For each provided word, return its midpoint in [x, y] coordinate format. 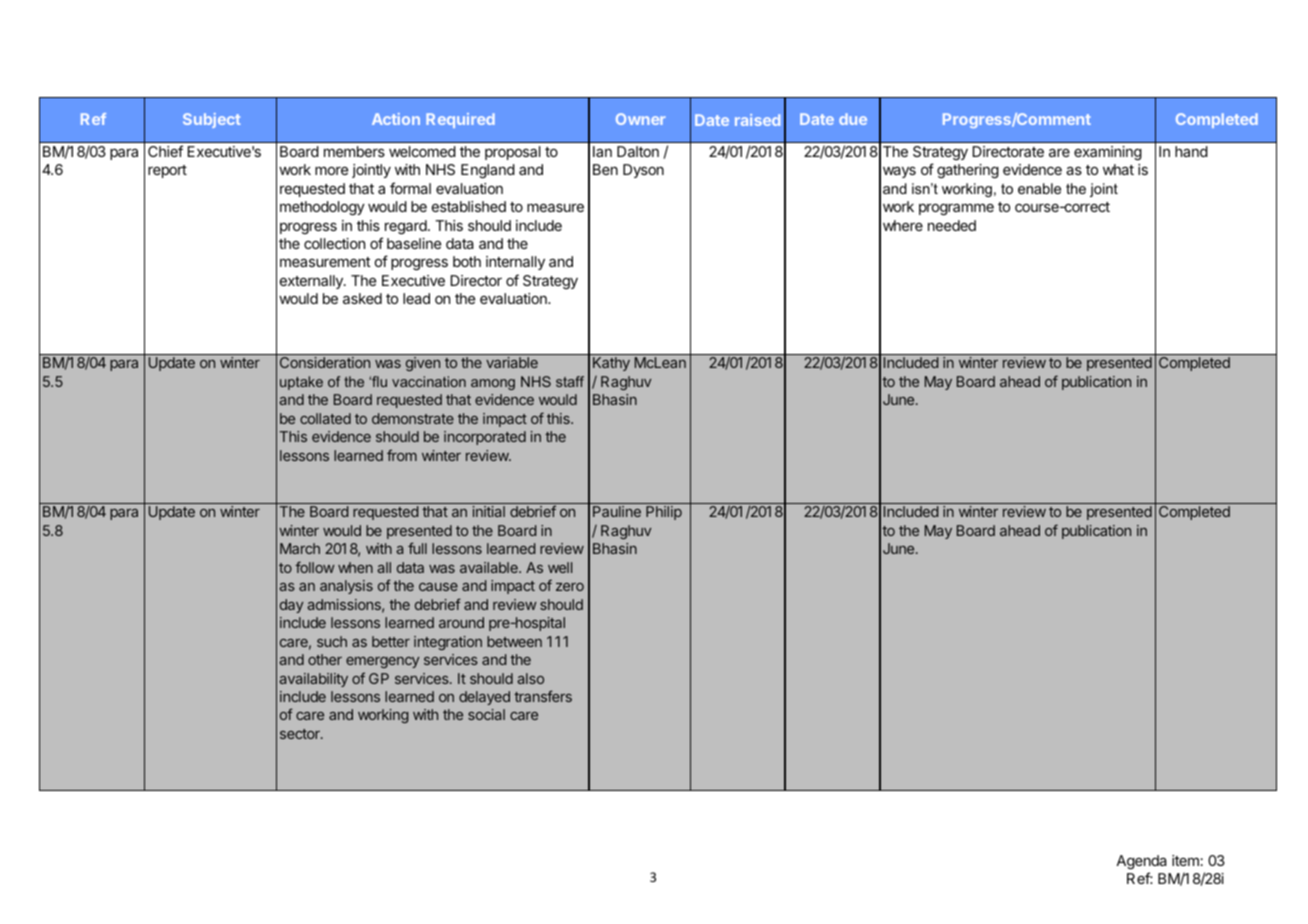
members [354, 151]
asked [362, 298]
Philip [664, 513]
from [402, 455]
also [530, 678]
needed [952, 225]
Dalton [638, 151]
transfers [543, 696]
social [486, 714]
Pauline [617, 511]
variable [512, 362]
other [325, 659]
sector [301, 734]
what [1118, 169]
